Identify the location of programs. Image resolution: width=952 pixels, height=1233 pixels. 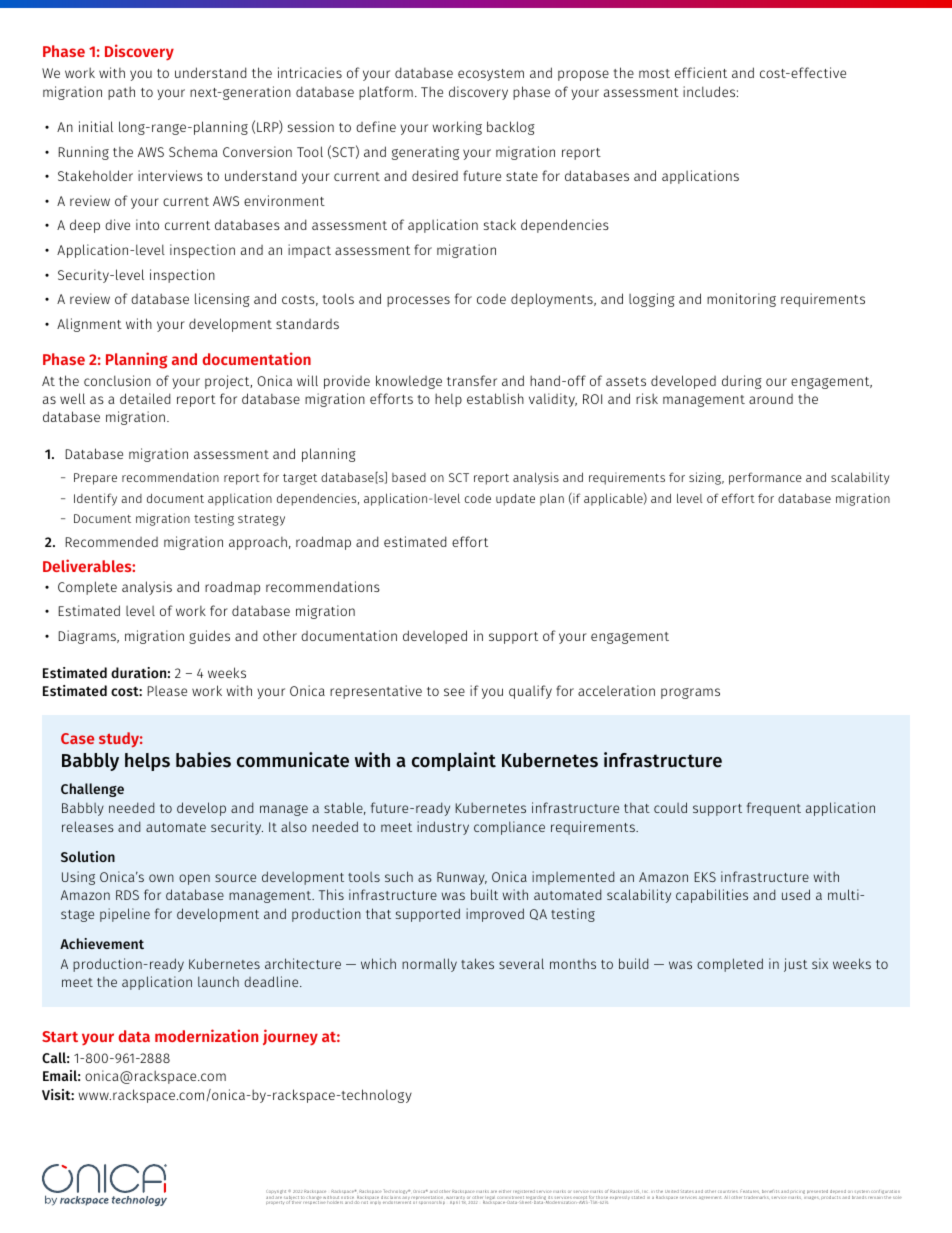
(690, 693).
